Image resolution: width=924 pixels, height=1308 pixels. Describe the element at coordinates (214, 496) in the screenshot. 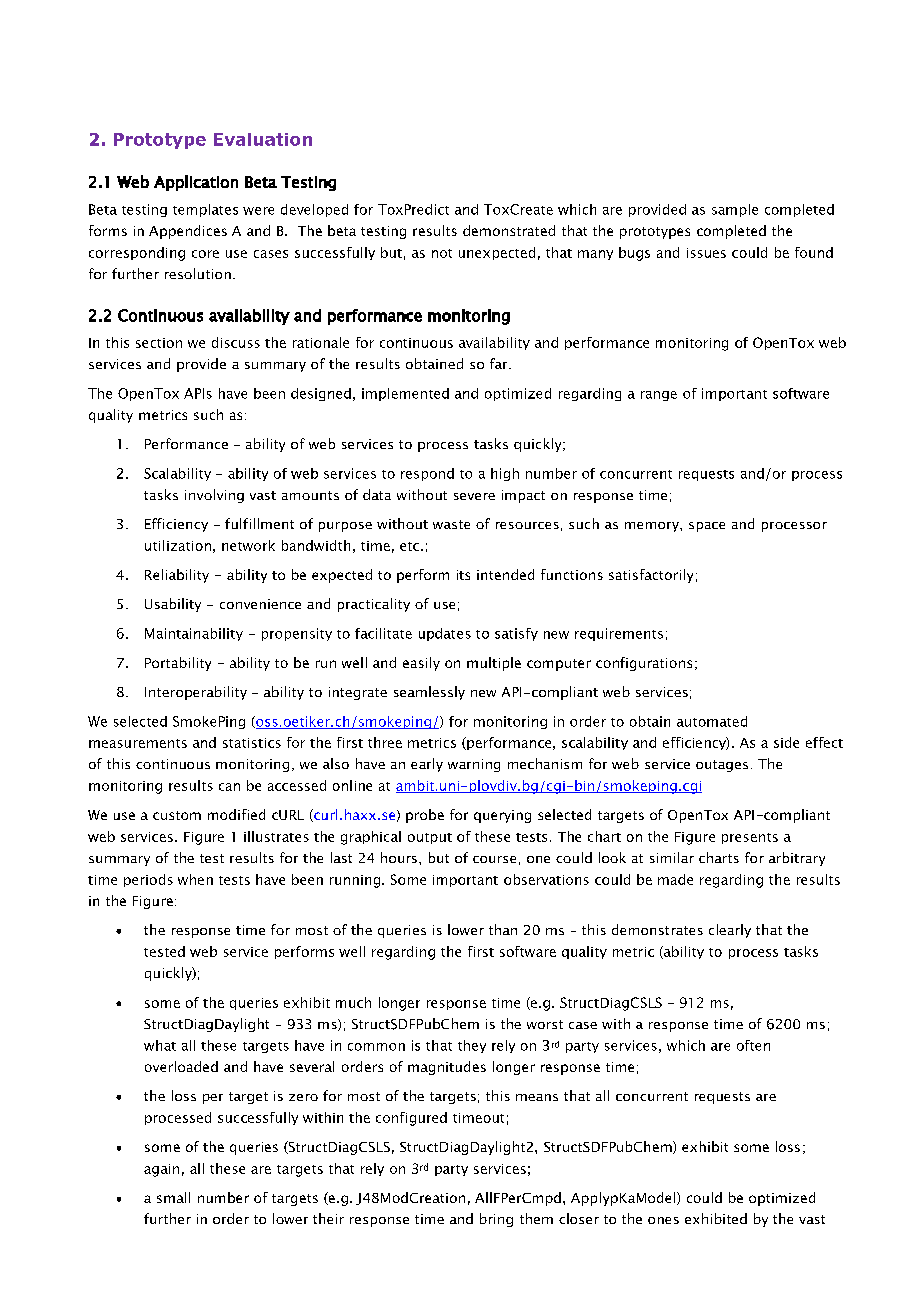

I see `involving` at that location.
